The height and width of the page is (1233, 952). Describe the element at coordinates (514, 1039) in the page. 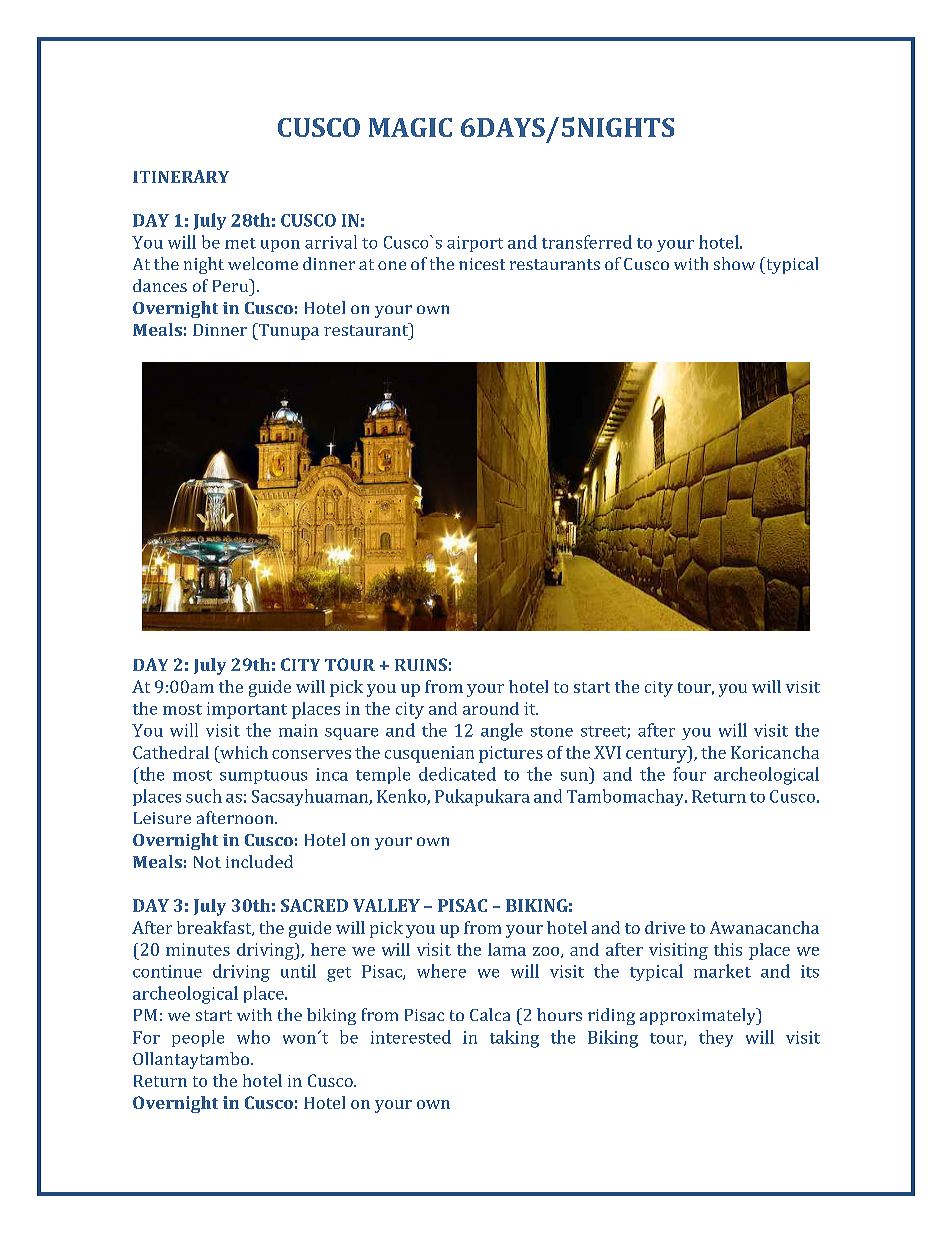

I see `taking` at that location.
